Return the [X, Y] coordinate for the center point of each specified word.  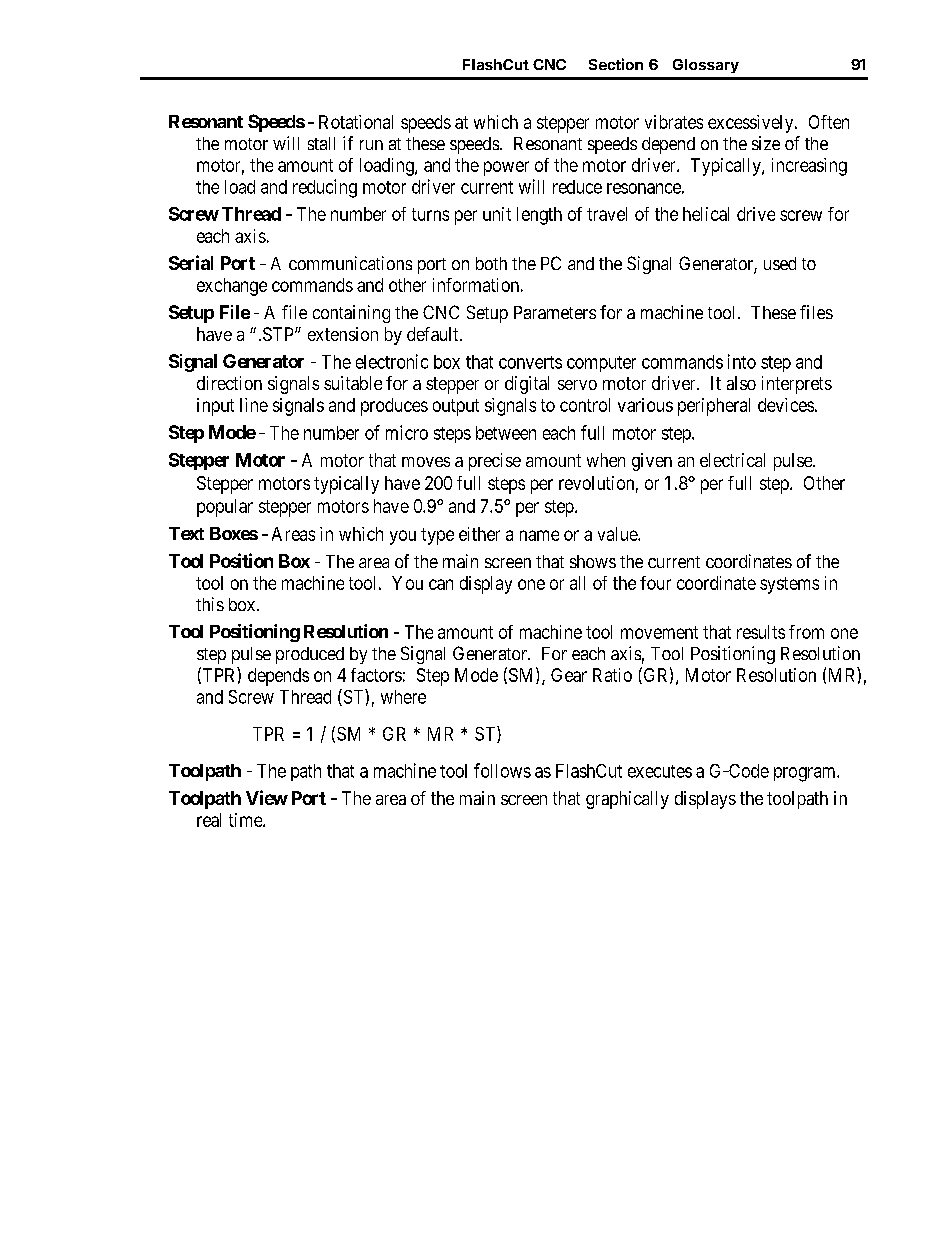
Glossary [706, 66]
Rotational [356, 122]
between [506, 433]
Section [616, 64]
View [267, 797]
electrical [732, 460]
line [254, 405]
